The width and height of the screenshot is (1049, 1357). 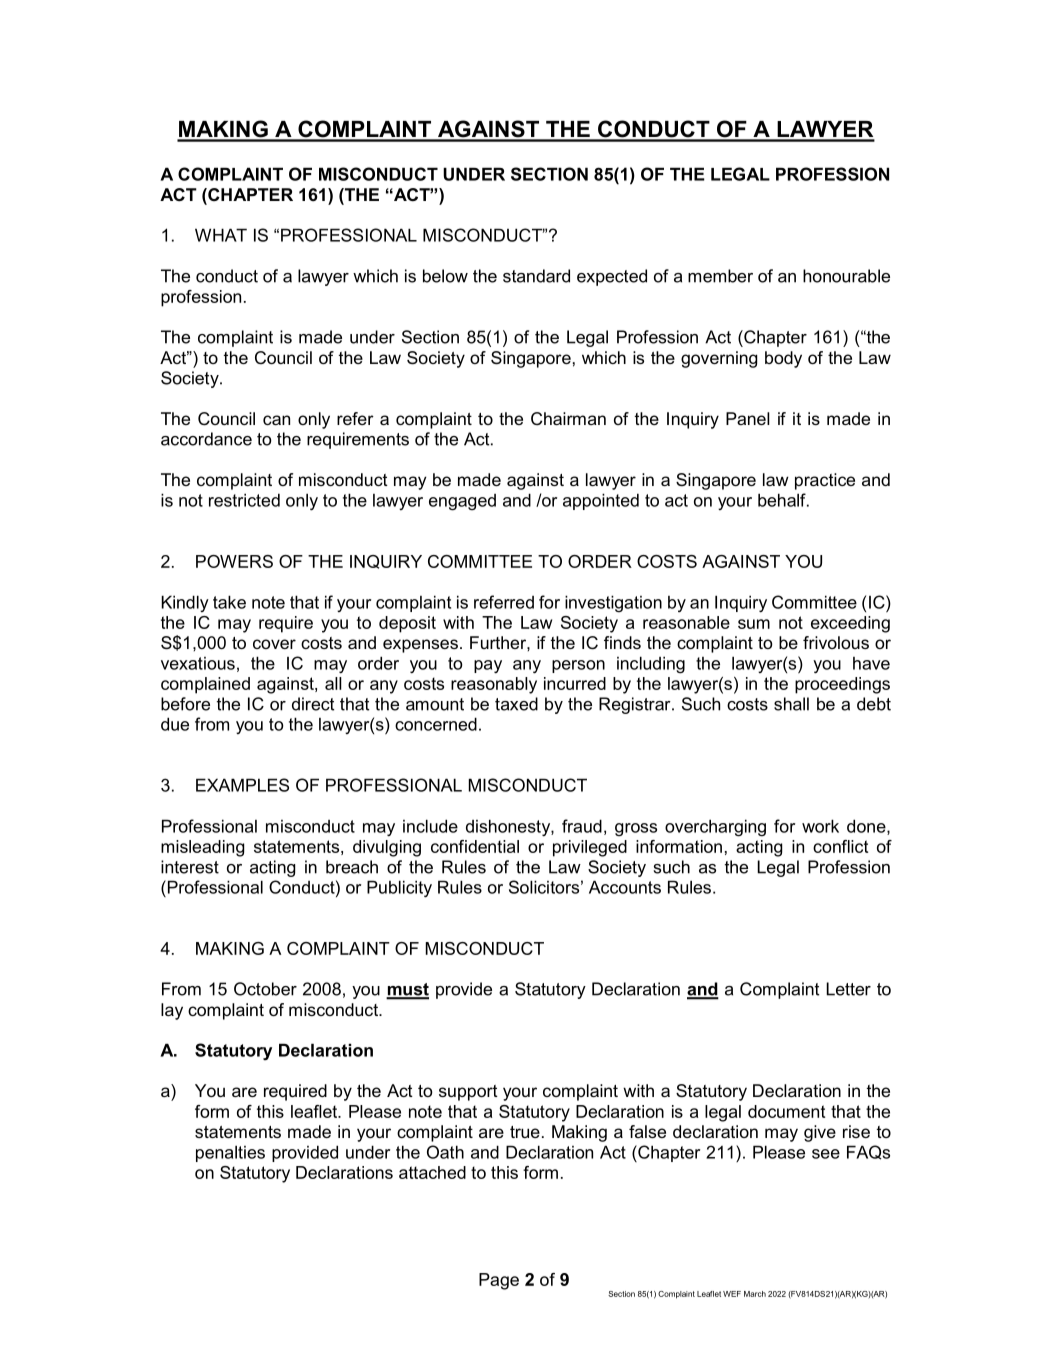 What do you see at coordinates (846, 276) in the screenshot?
I see `honourable` at bounding box center [846, 276].
